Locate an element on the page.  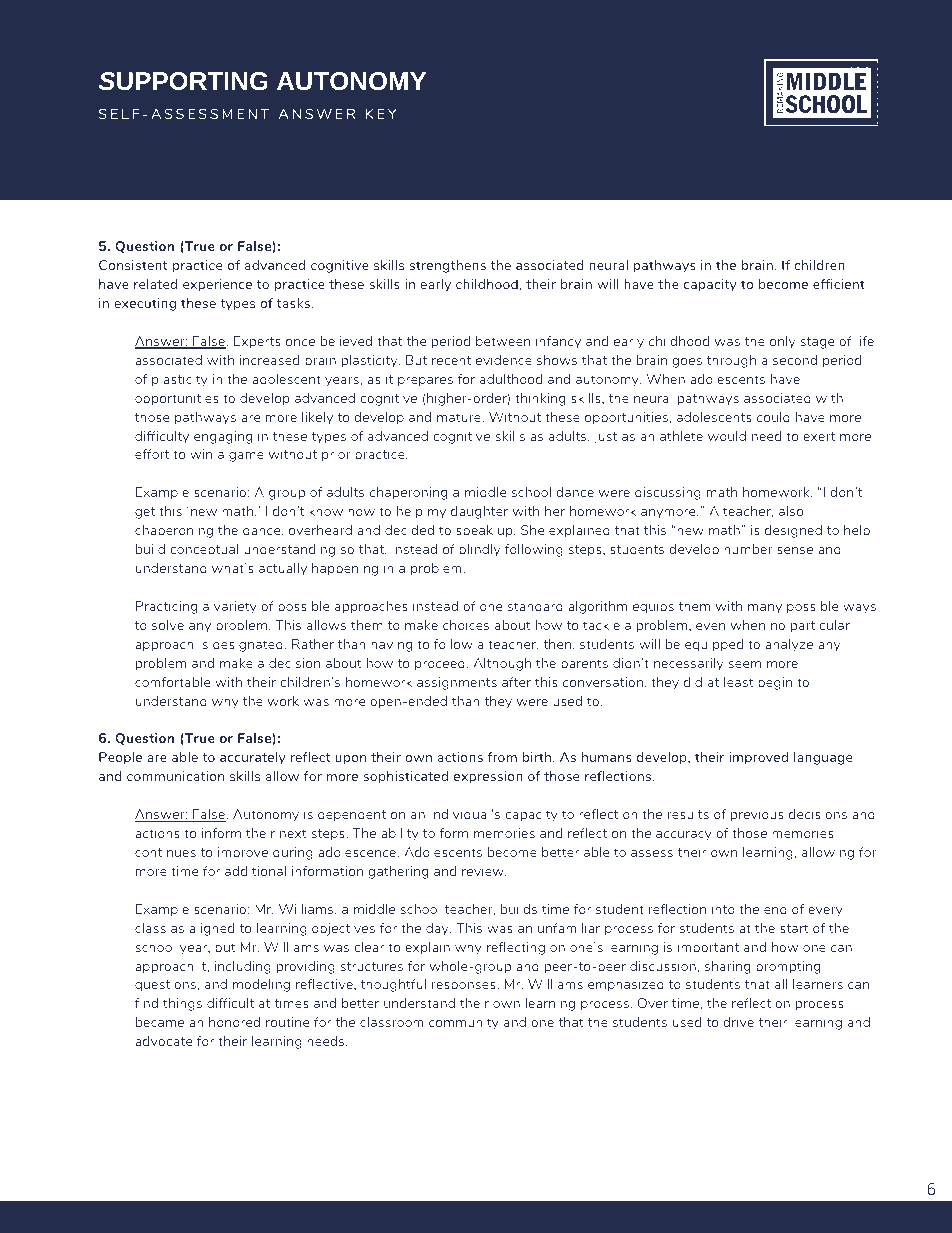
previous is located at coordinates (757, 815).
